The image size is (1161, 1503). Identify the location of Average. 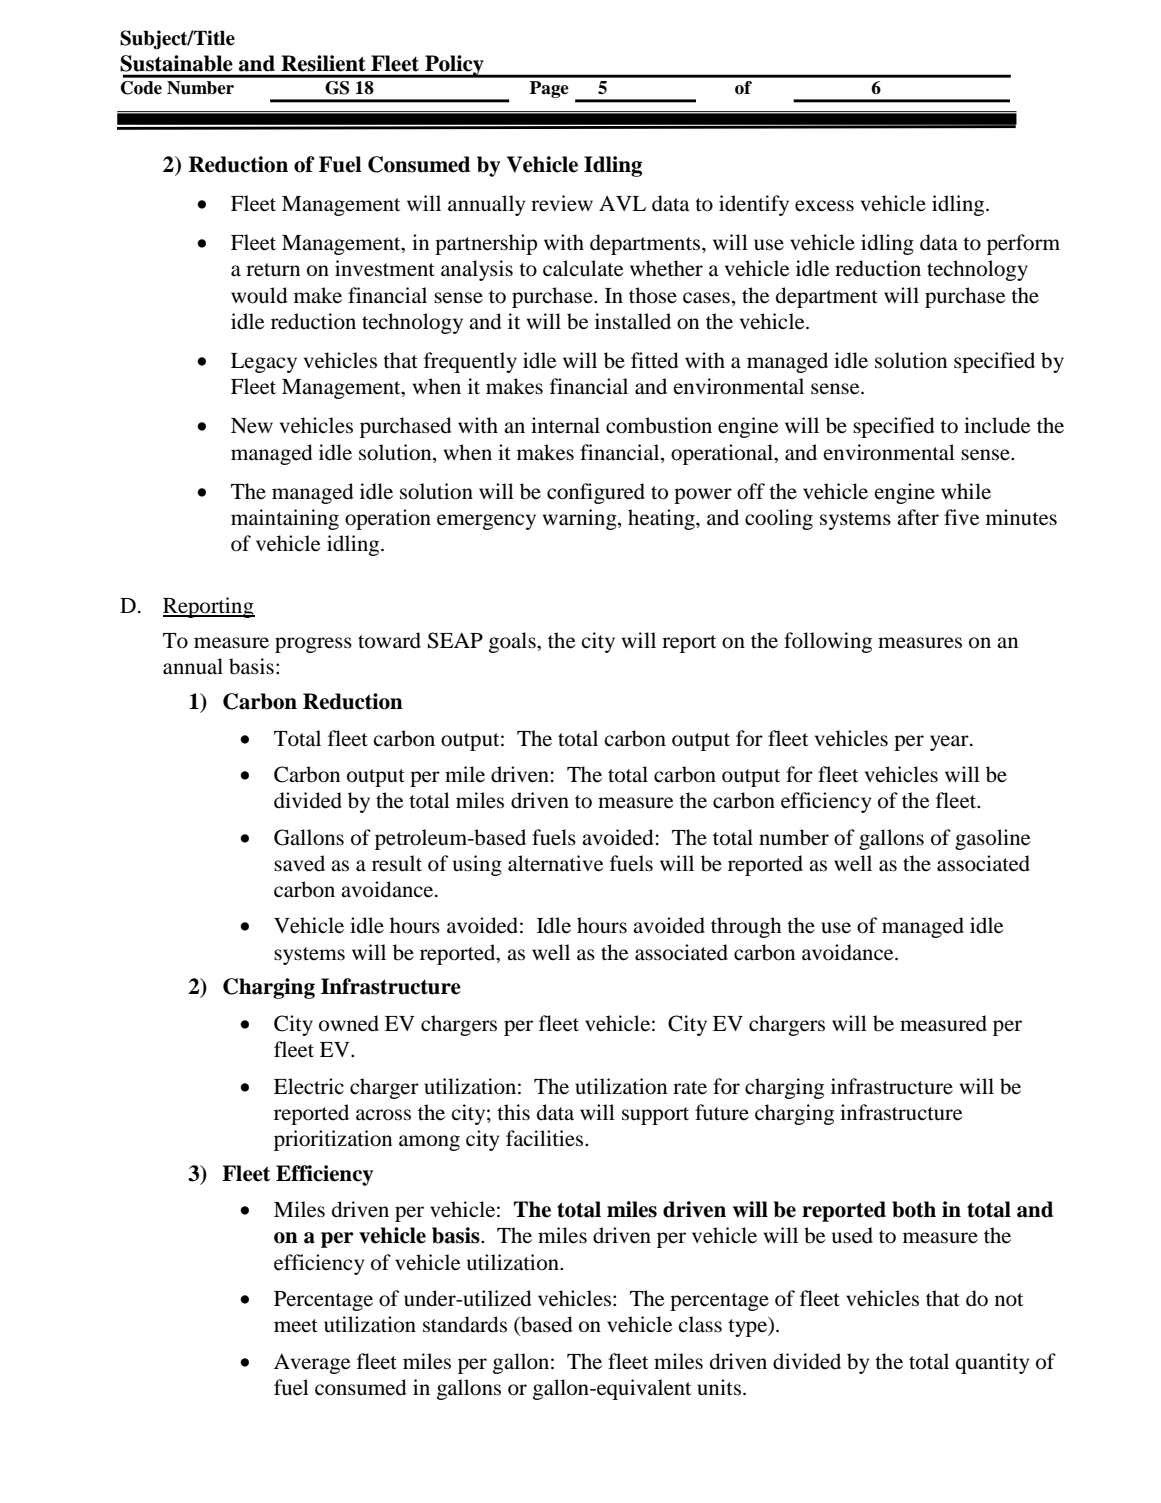
(312, 1364).
